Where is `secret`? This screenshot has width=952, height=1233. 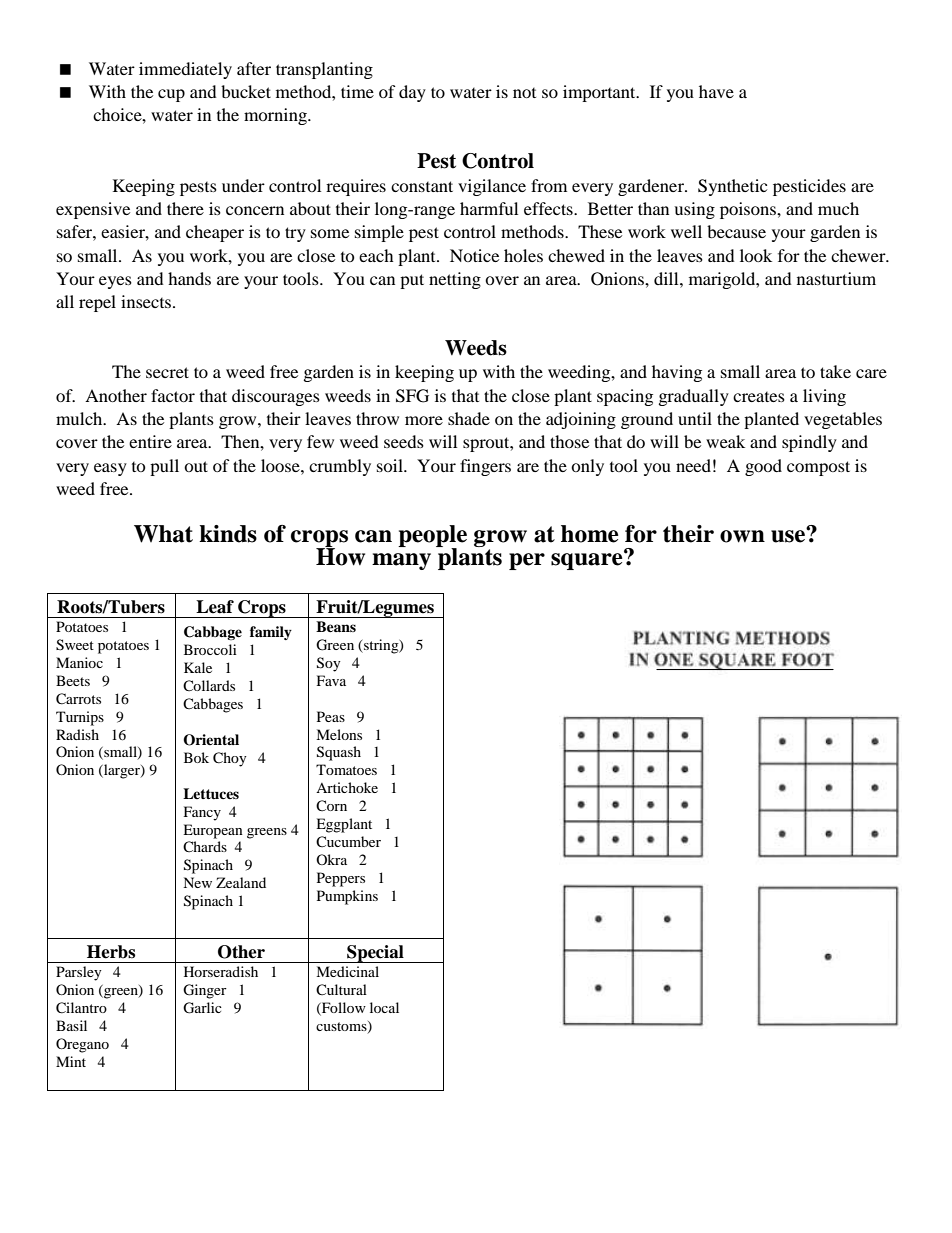 secret is located at coordinates (167, 372).
